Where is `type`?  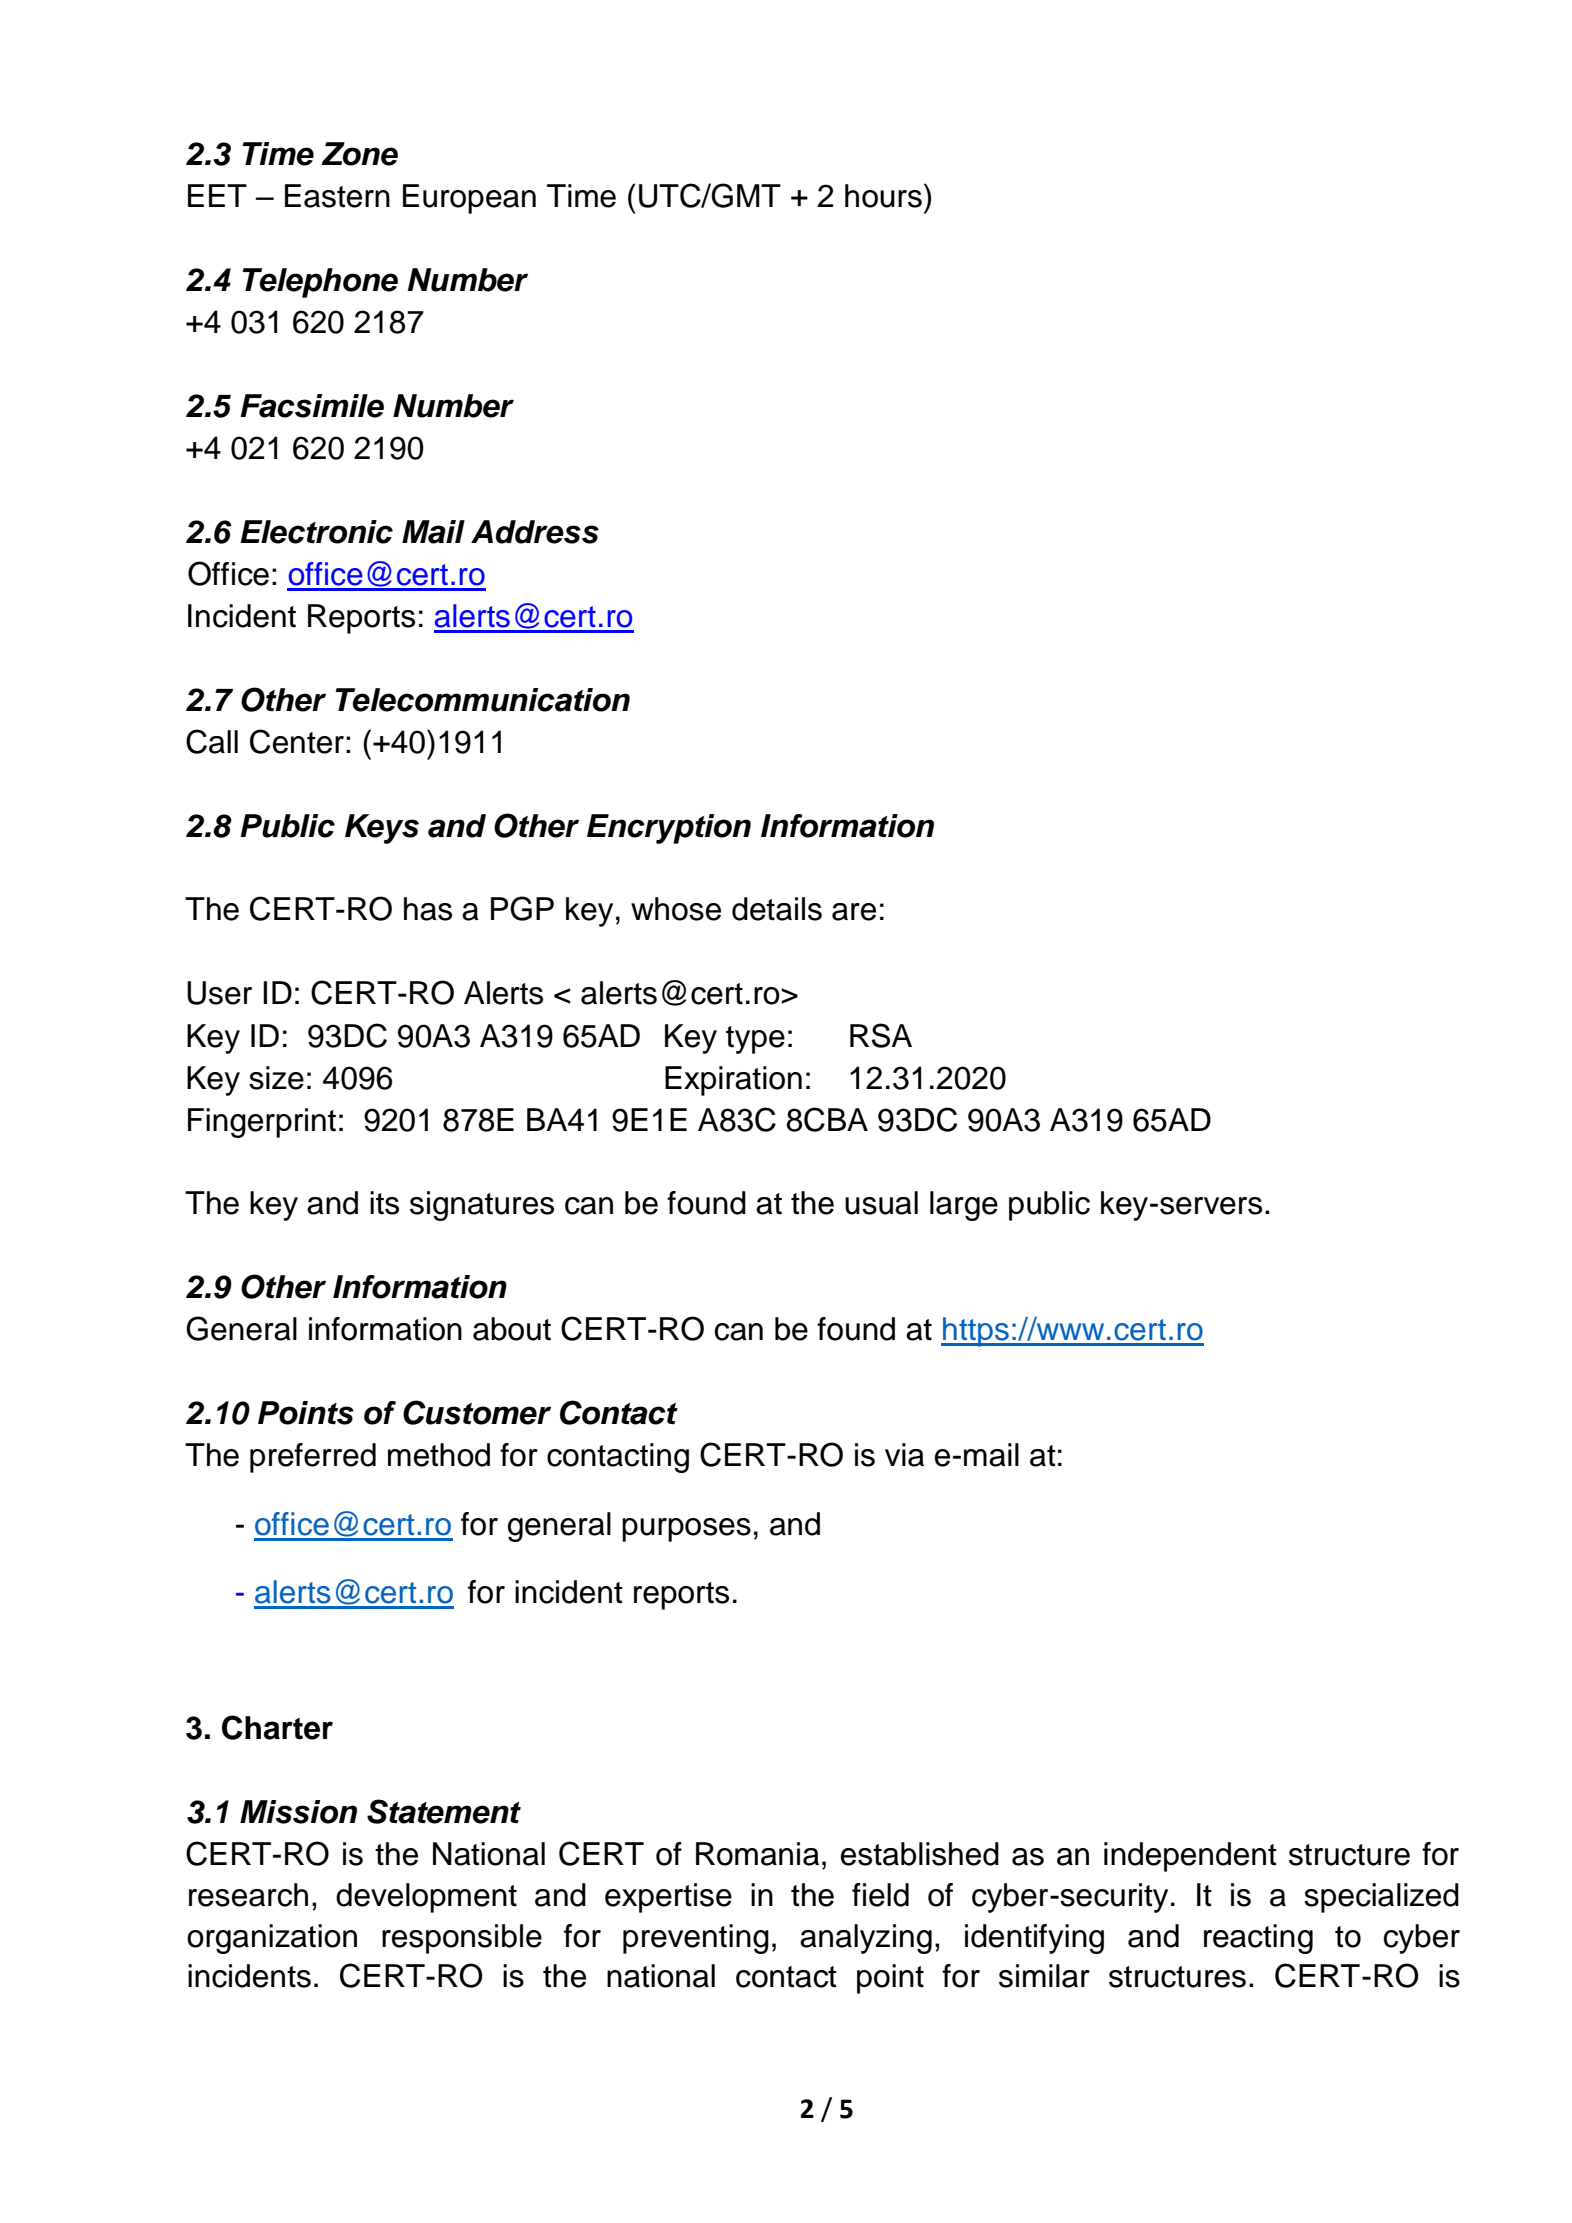
type is located at coordinates (755, 1040).
